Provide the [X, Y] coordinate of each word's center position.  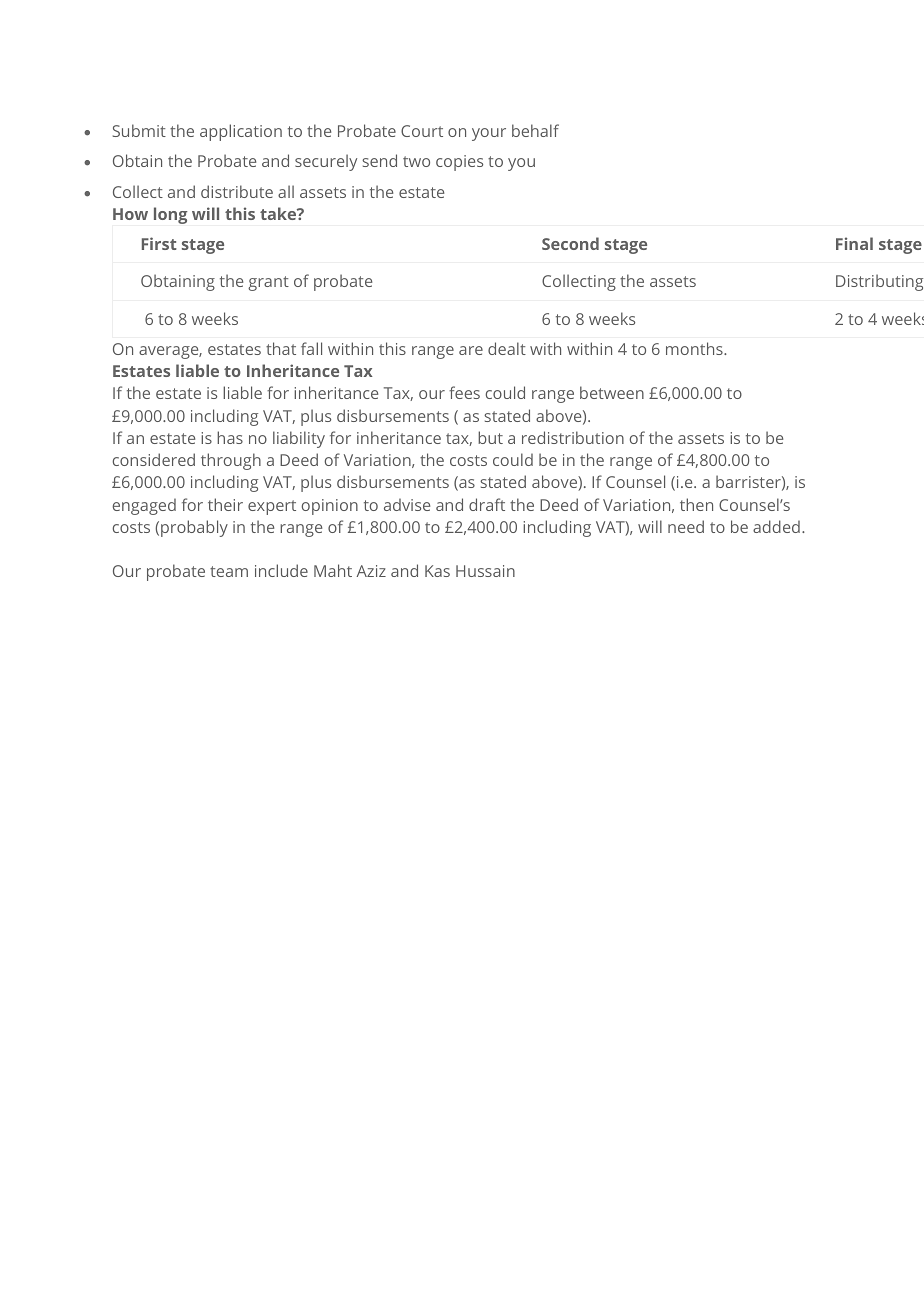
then [696, 504]
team [229, 571]
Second [570, 243]
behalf [535, 130]
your [489, 134]
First [159, 243]
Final [854, 243]
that [281, 348]
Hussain [485, 571]
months [695, 348]
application [241, 132]
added [776, 526]
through [231, 461]
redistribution [573, 437]
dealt [507, 348]
